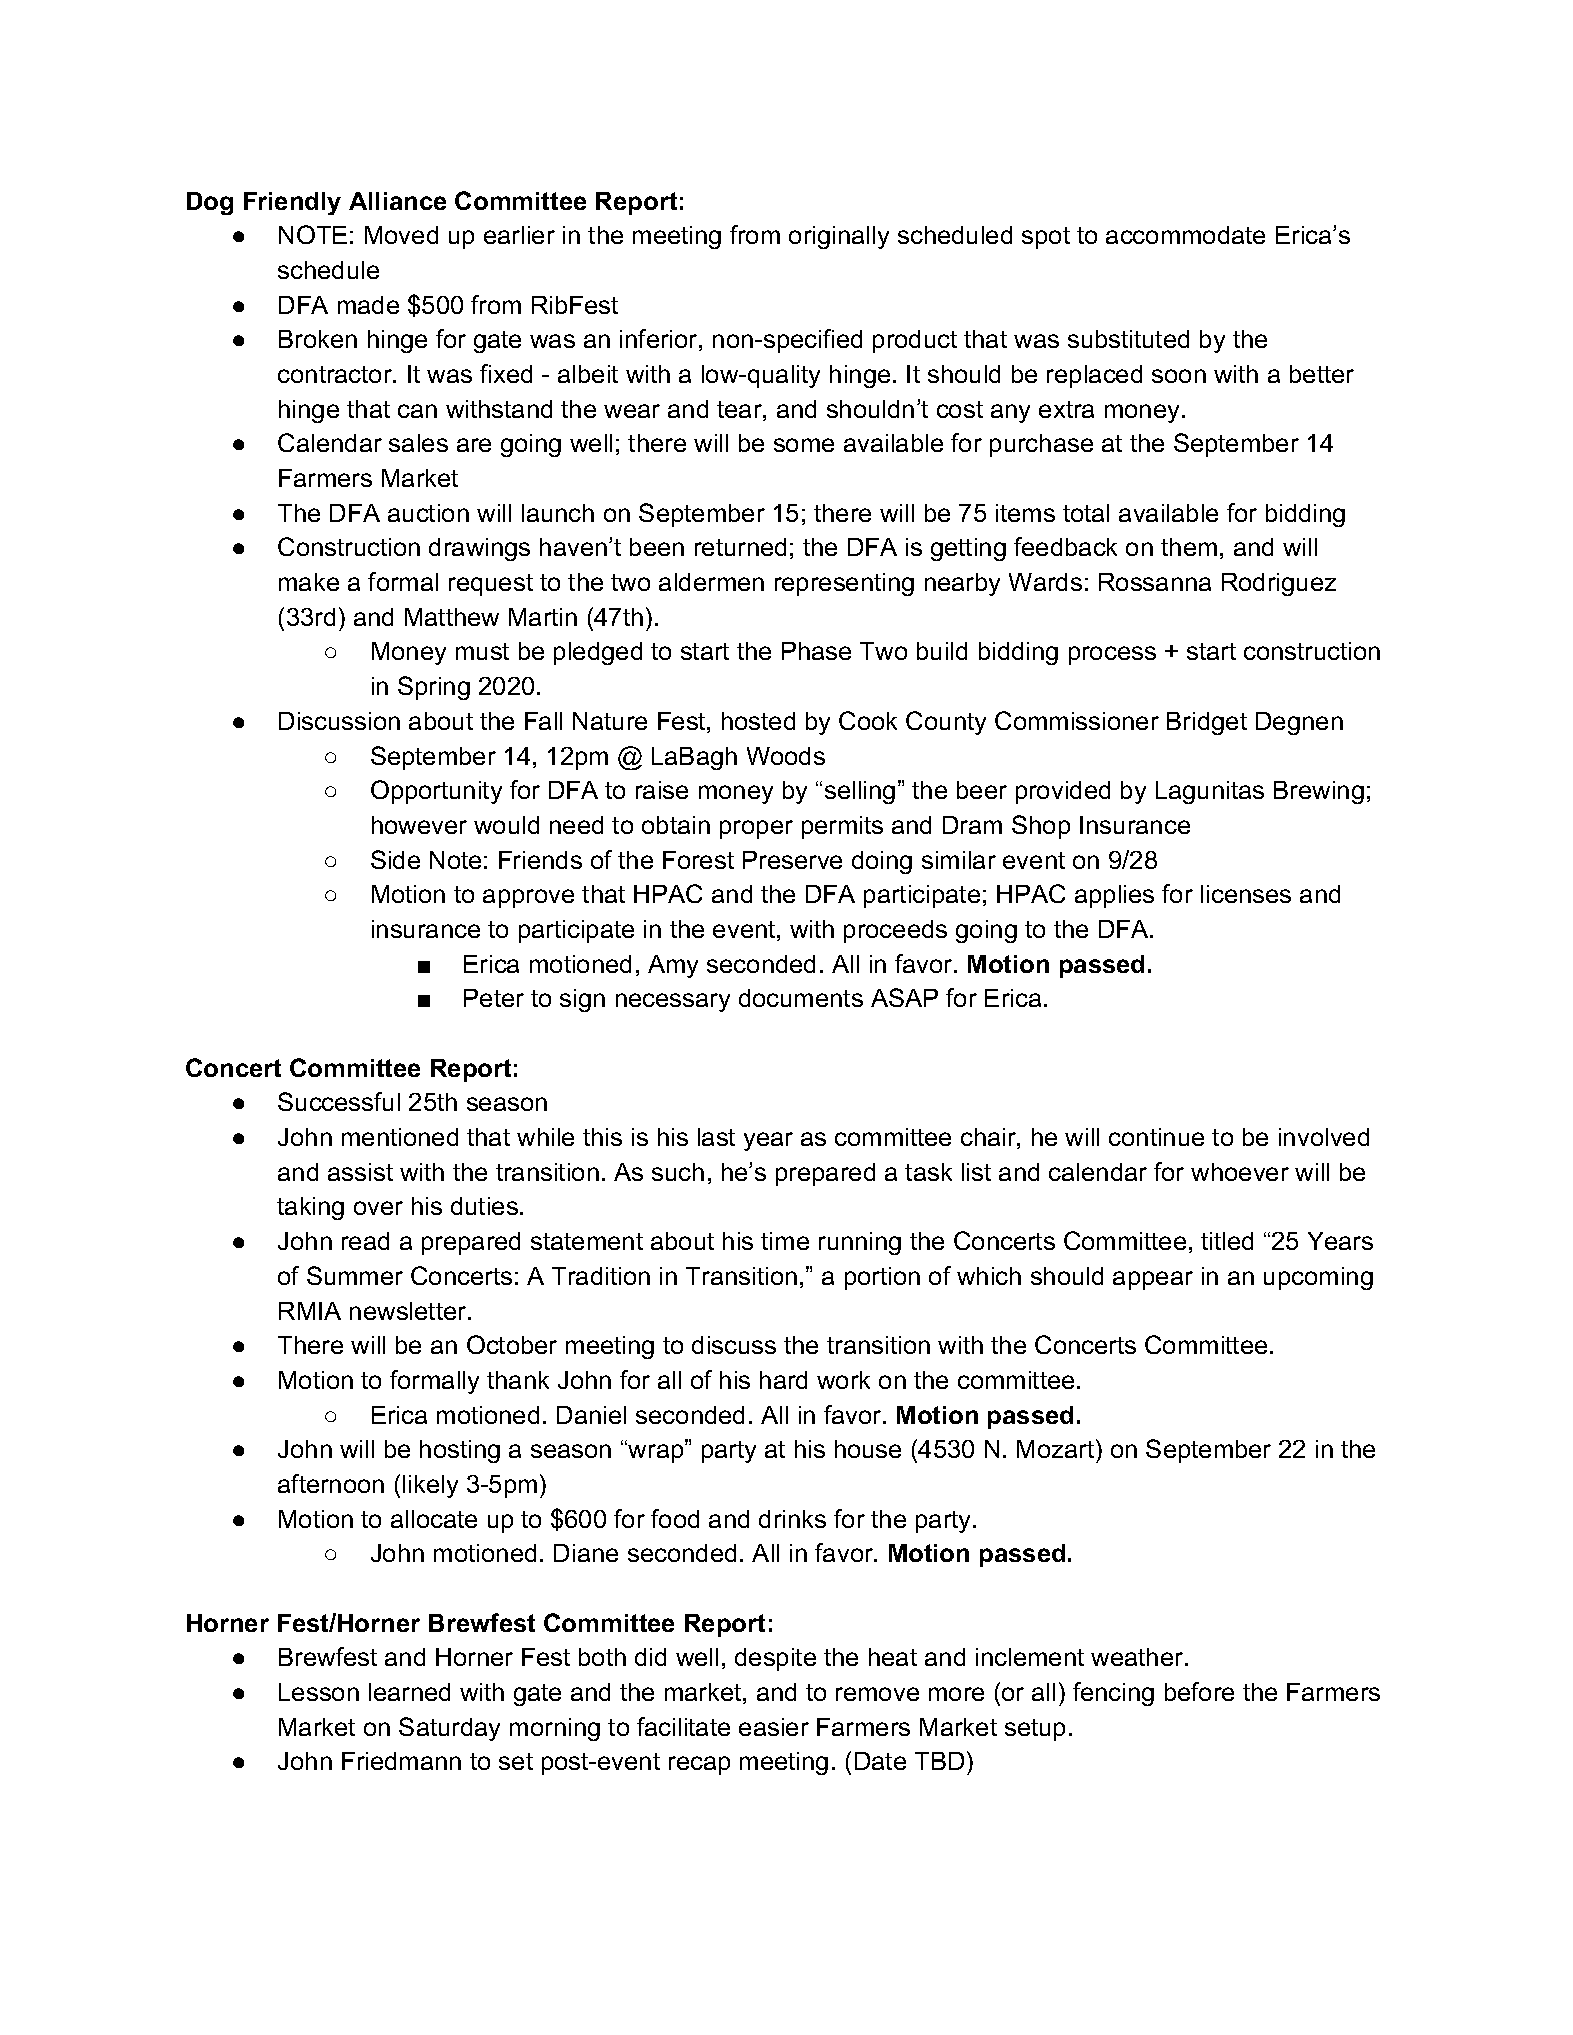 The width and height of the page is (1573, 2035). I want to click on originally, so click(839, 237).
